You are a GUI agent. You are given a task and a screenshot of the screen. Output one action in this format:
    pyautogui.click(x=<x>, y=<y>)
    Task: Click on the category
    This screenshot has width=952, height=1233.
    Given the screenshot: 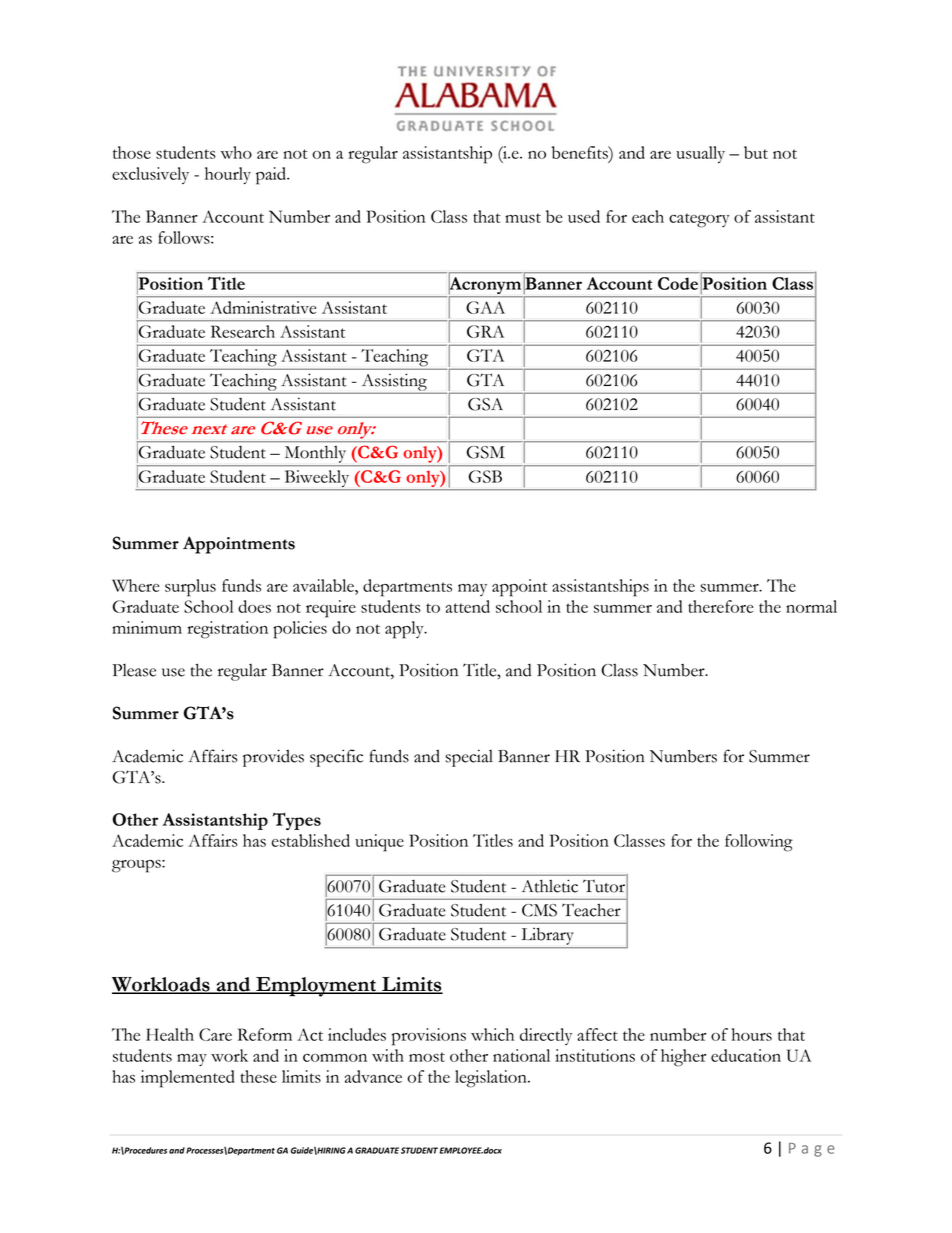 What is the action you would take?
    pyautogui.click(x=699, y=220)
